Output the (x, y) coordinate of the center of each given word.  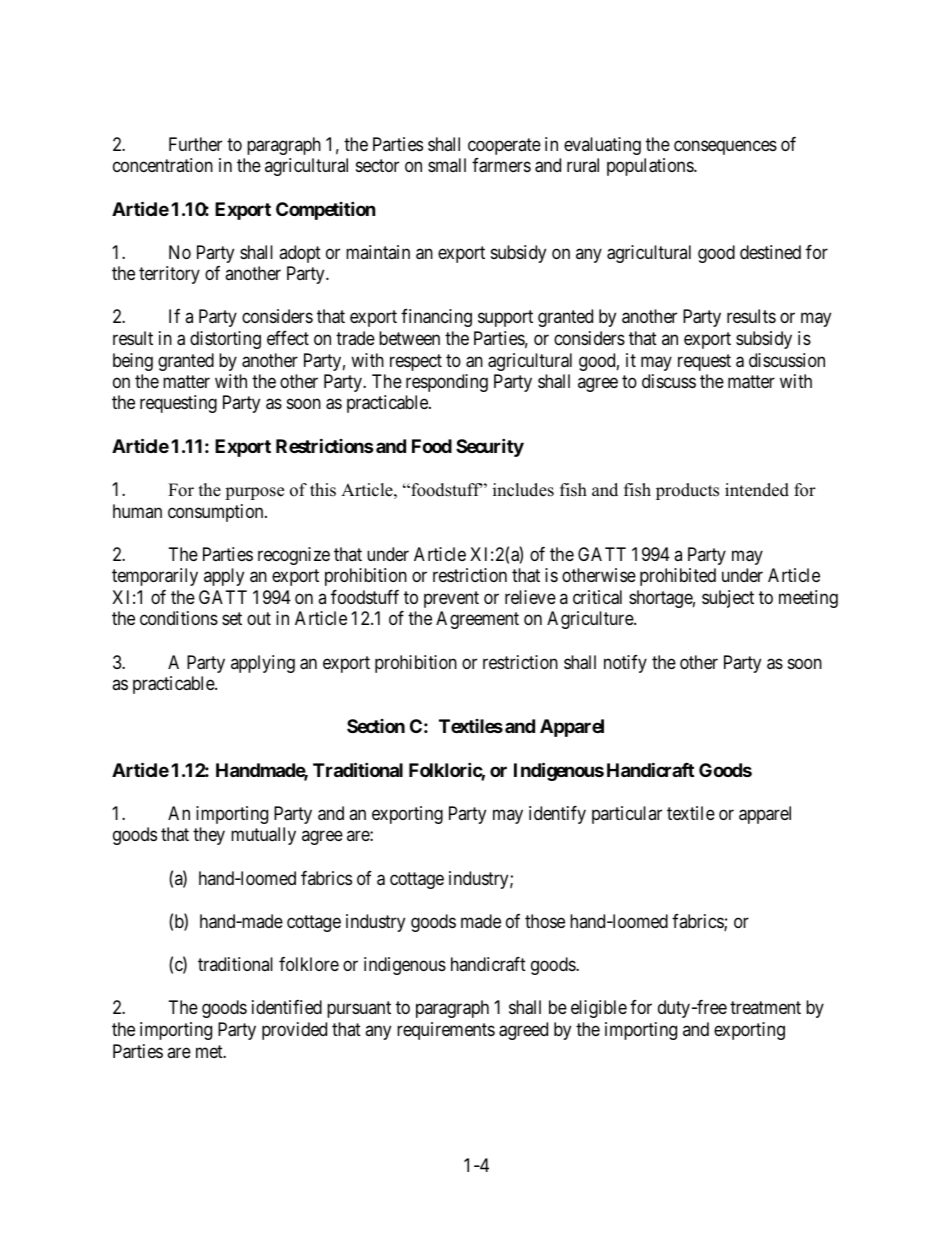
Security (490, 447)
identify (557, 815)
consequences (725, 147)
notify (625, 664)
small (447, 165)
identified (287, 1007)
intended (757, 490)
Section (376, 726)
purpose (254, 493)
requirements (446, 1031)
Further (195, 144)
